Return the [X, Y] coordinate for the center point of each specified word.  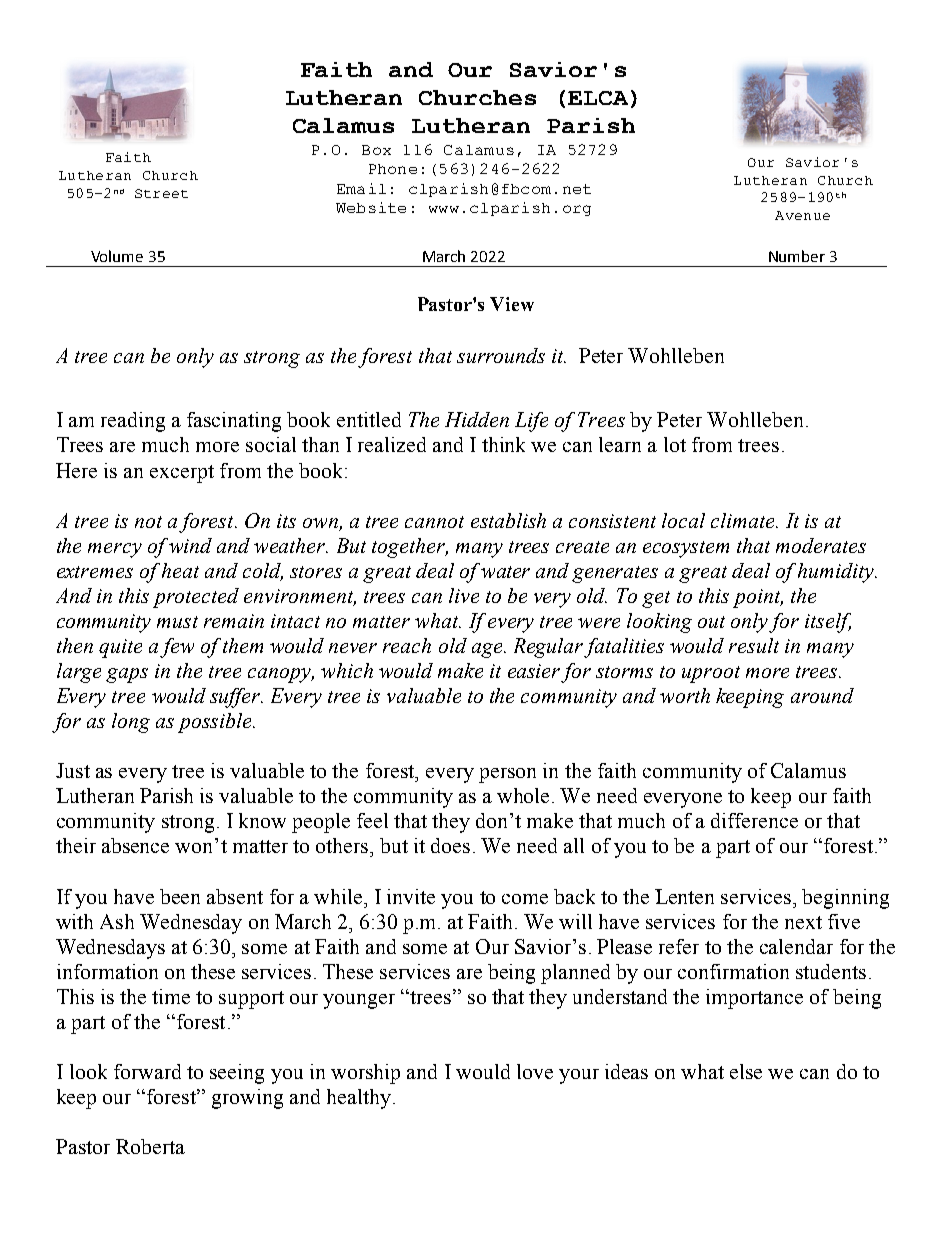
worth [685, 695]
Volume [117, 256]
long [131, 723]
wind [190, 545]
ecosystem [686, 549]
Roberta [150, 1146]
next [803, 922]
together [410, 548]
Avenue [802, 215]
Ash [117, 921]
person [507, 775]
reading [133, 422]
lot [675, 444]
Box [376, 150]
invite [411, 896]
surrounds [501, 355]
